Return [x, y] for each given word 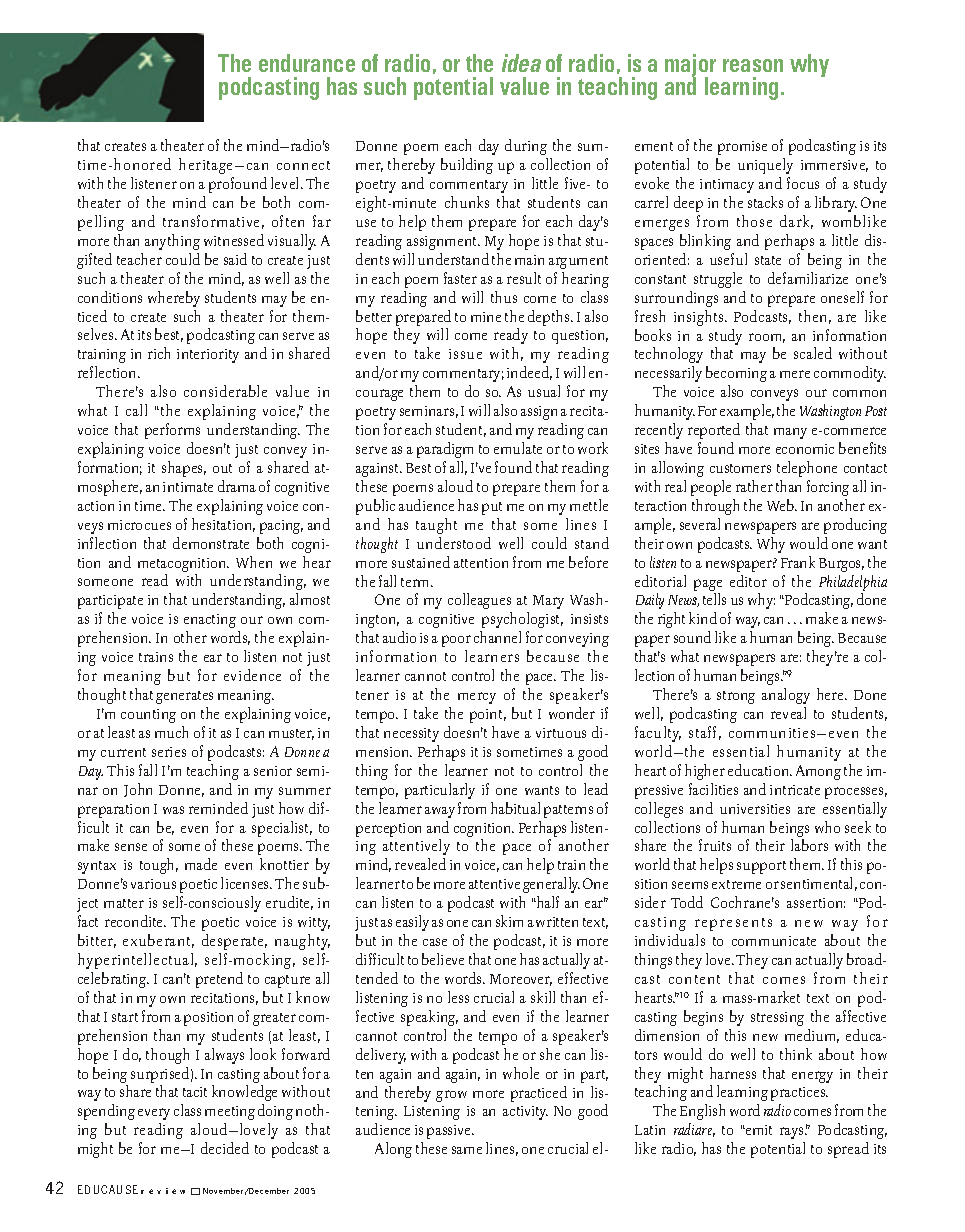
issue [465, 354]
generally [551, 885]
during [526, 147]
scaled [813, 353]
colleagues [479, 601]
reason [753, 65]
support [761, 867]
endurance [307, 63]
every [154, 1114]
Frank [798, 562]
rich [159, 353]
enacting [210, 621]
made [201, 864]
